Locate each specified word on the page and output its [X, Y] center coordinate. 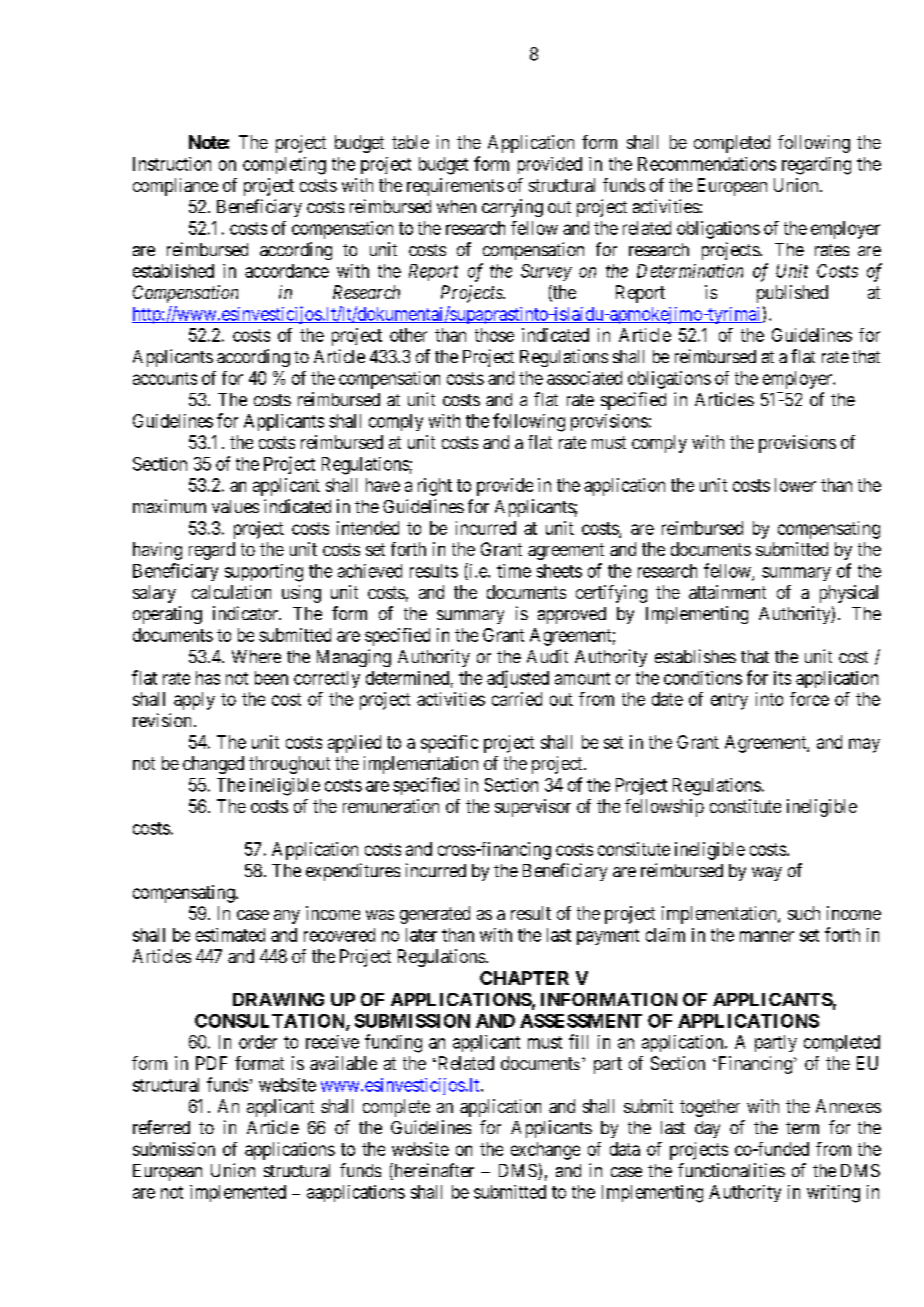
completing [284, 166]
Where [256, 656]
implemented [238, 1193]
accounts [165, 378]
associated [584, 378]
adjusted [518, 679]
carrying [512, 208]
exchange [545, 1151]
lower [795, 485]
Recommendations [707, 164]
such [804, 913]
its [782, 678]
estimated [230, 935]
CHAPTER [524, 978]
